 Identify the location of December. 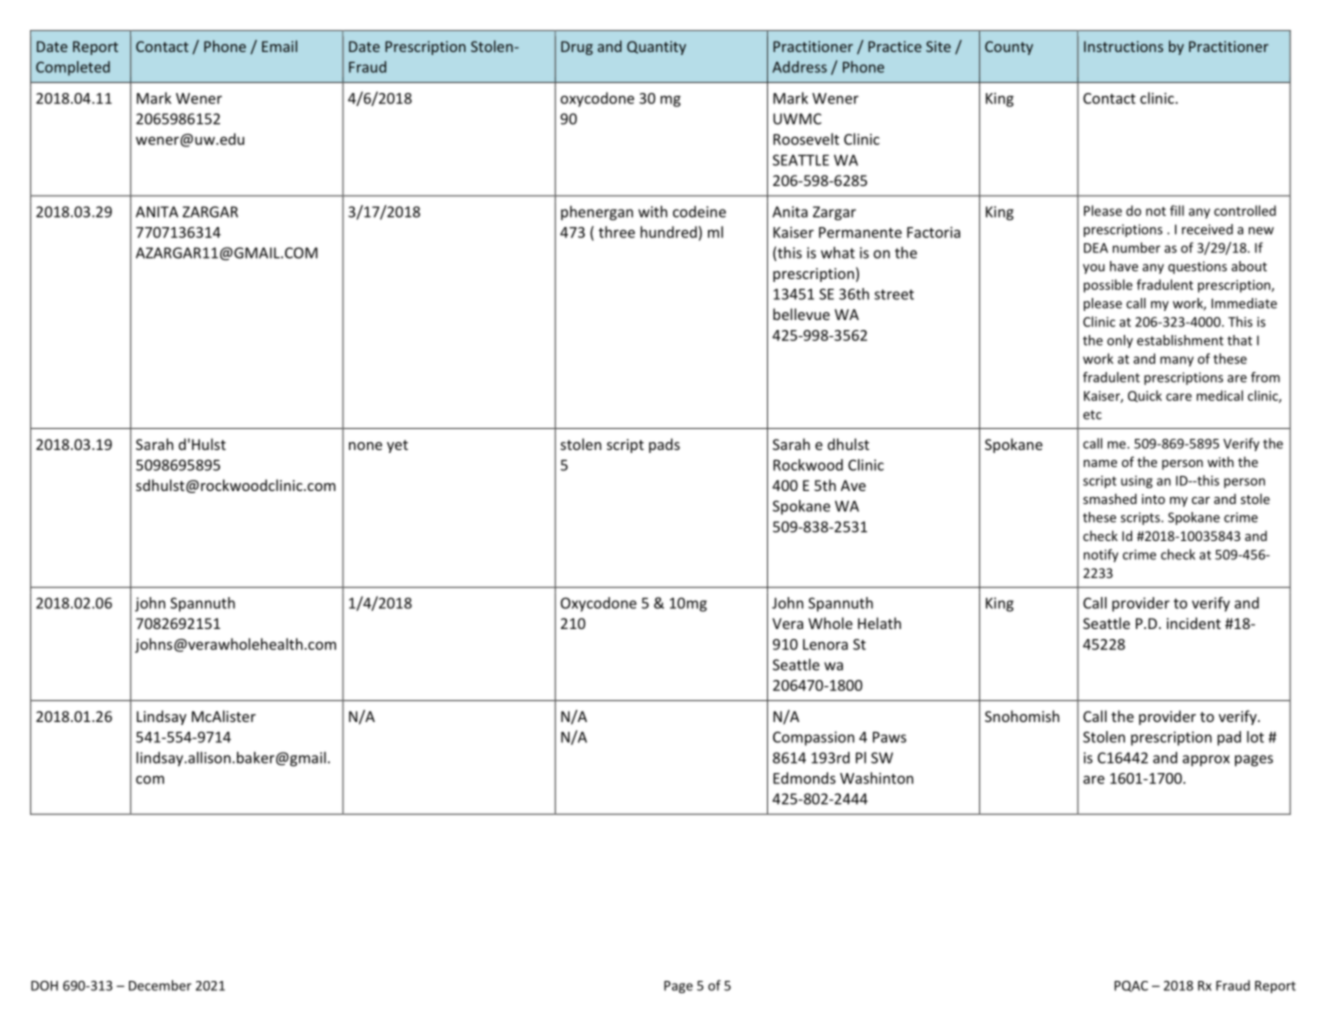
(160, 985).
